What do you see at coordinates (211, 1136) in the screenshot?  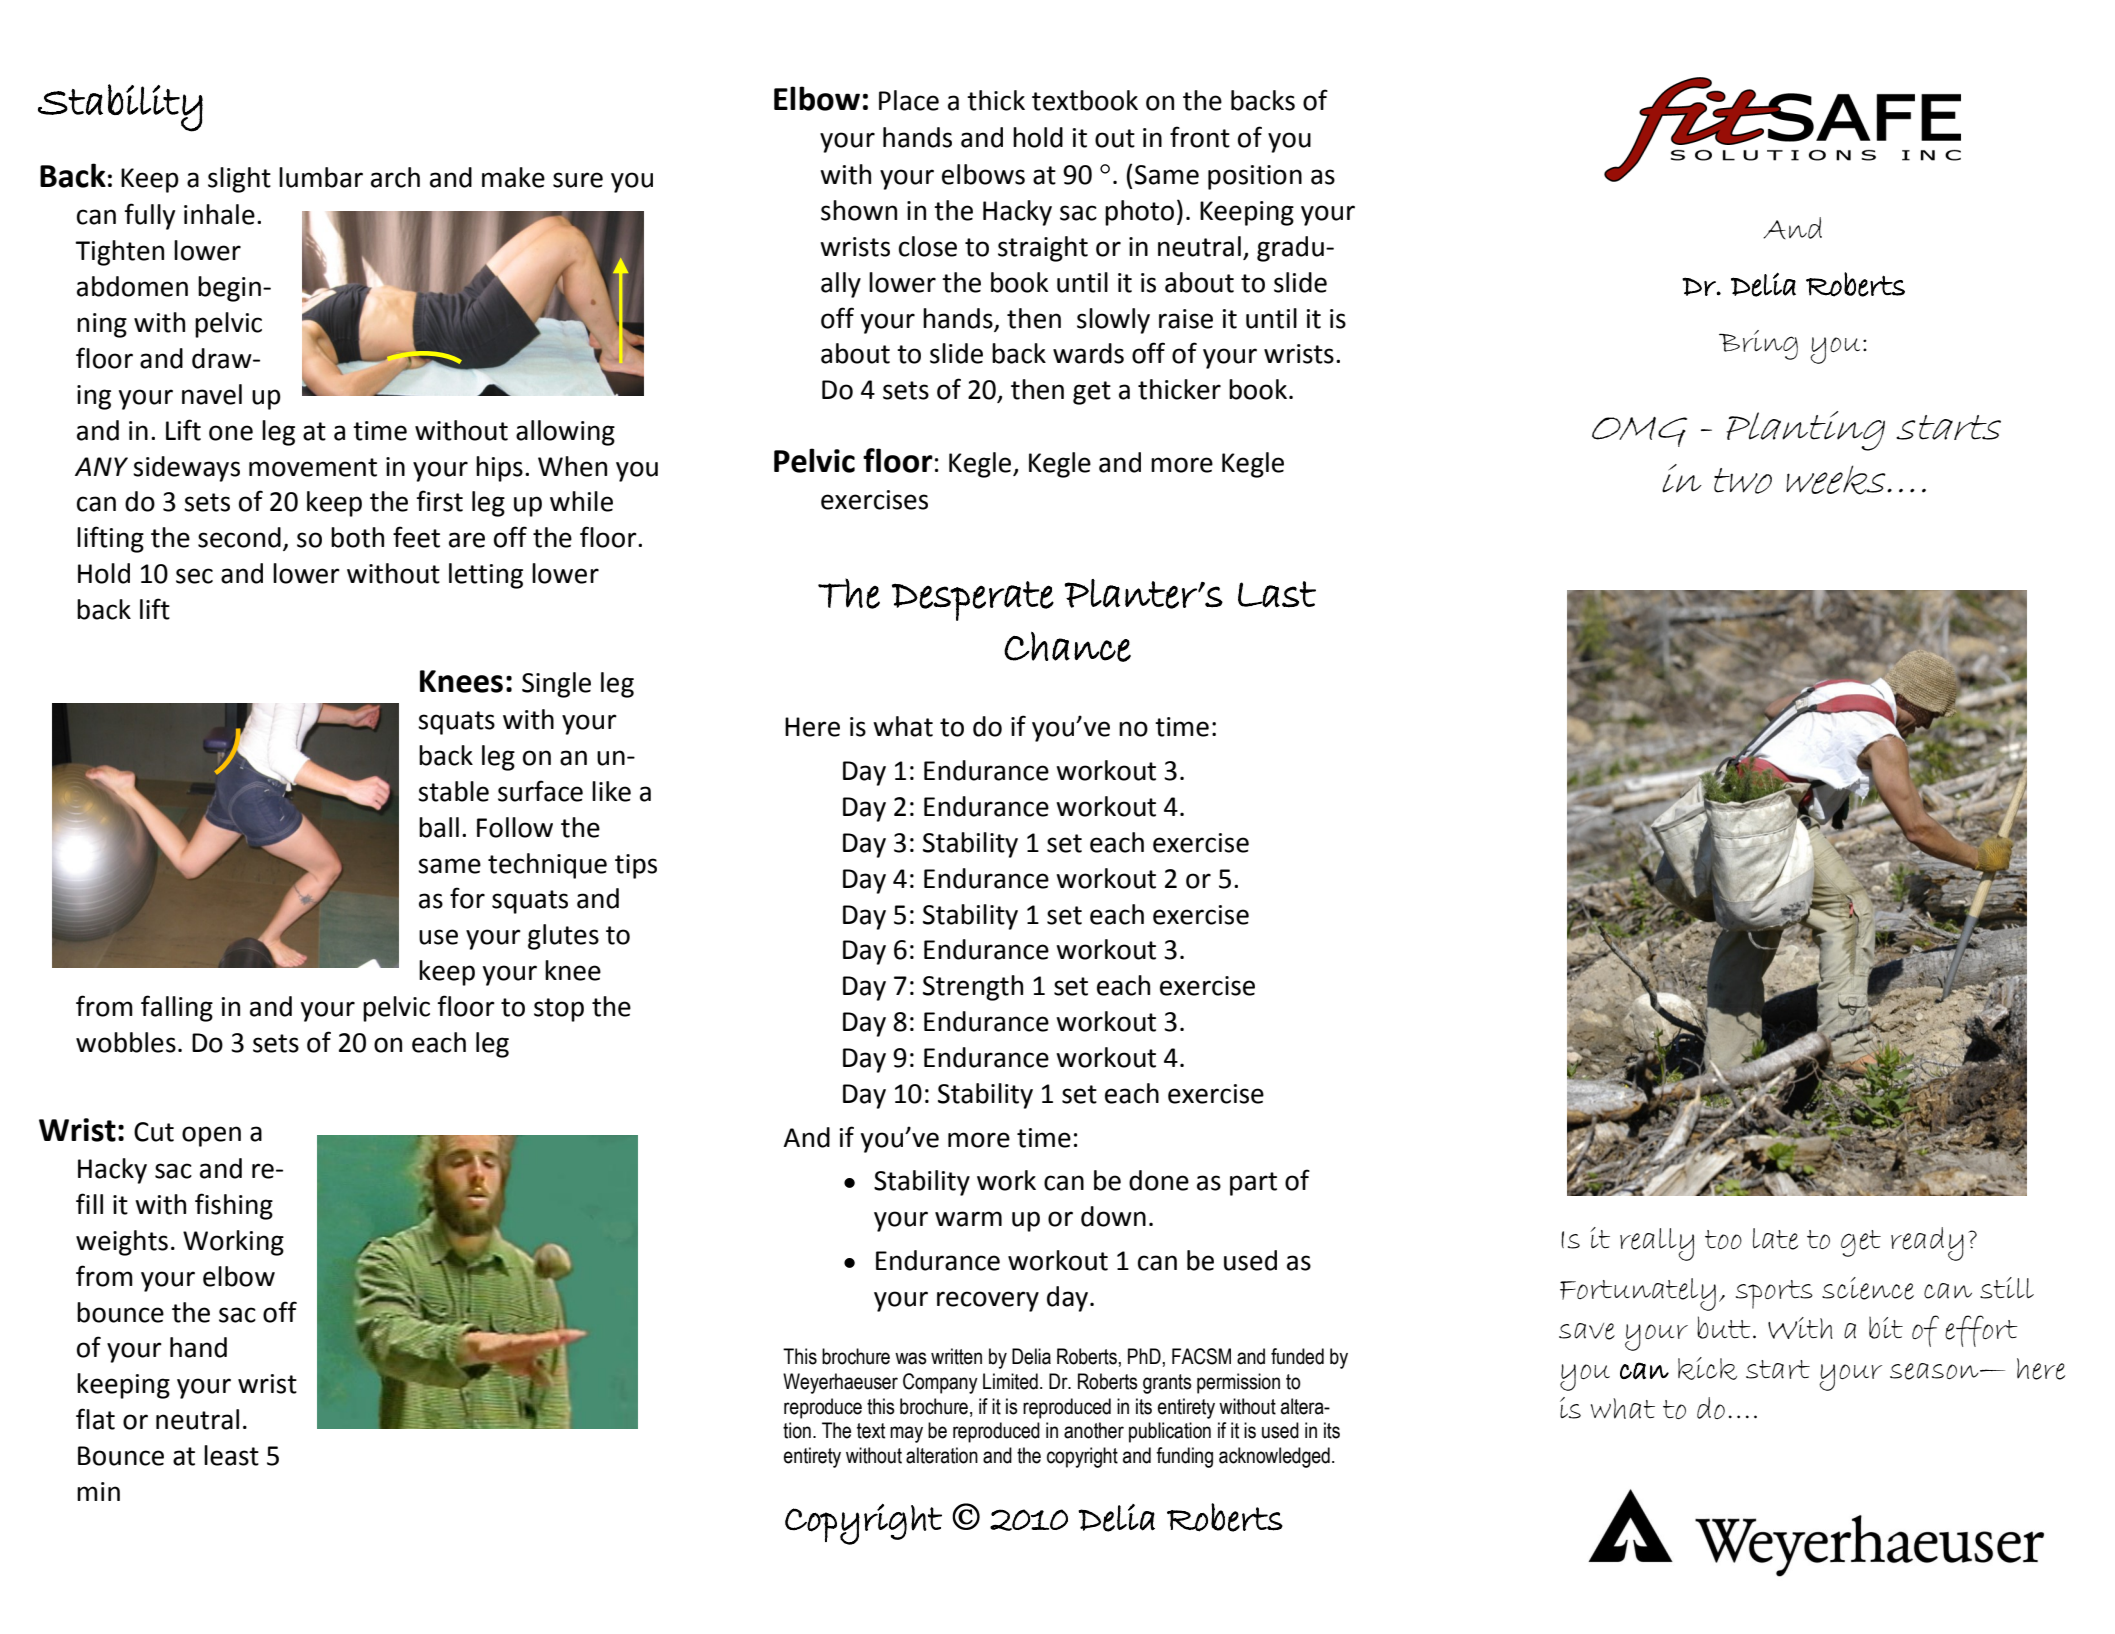 I see `open` at bounding box center [211, 1136].
